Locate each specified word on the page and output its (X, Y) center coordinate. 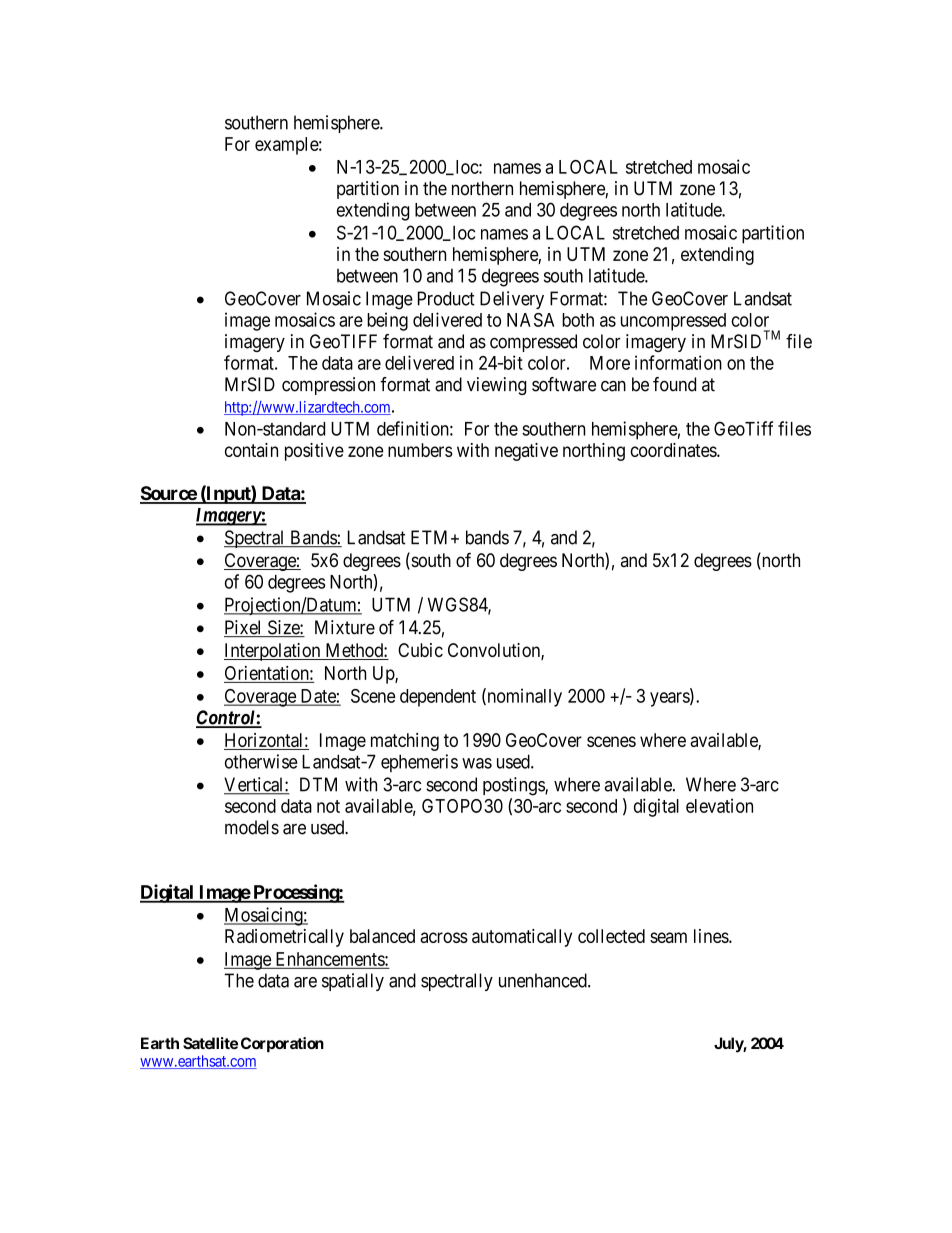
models (252, 827)
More (610, 363)
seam (668, 937)
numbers (420, 450)
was (477, 763)
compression (328, 386)
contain (251, 450)
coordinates (674, 450)
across (444, 937)
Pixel (244, 628)
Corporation (282, 1044)
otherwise (261, 761)
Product (446, 298)
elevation (719, 805)
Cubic (420, 650)
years (670, 699)
